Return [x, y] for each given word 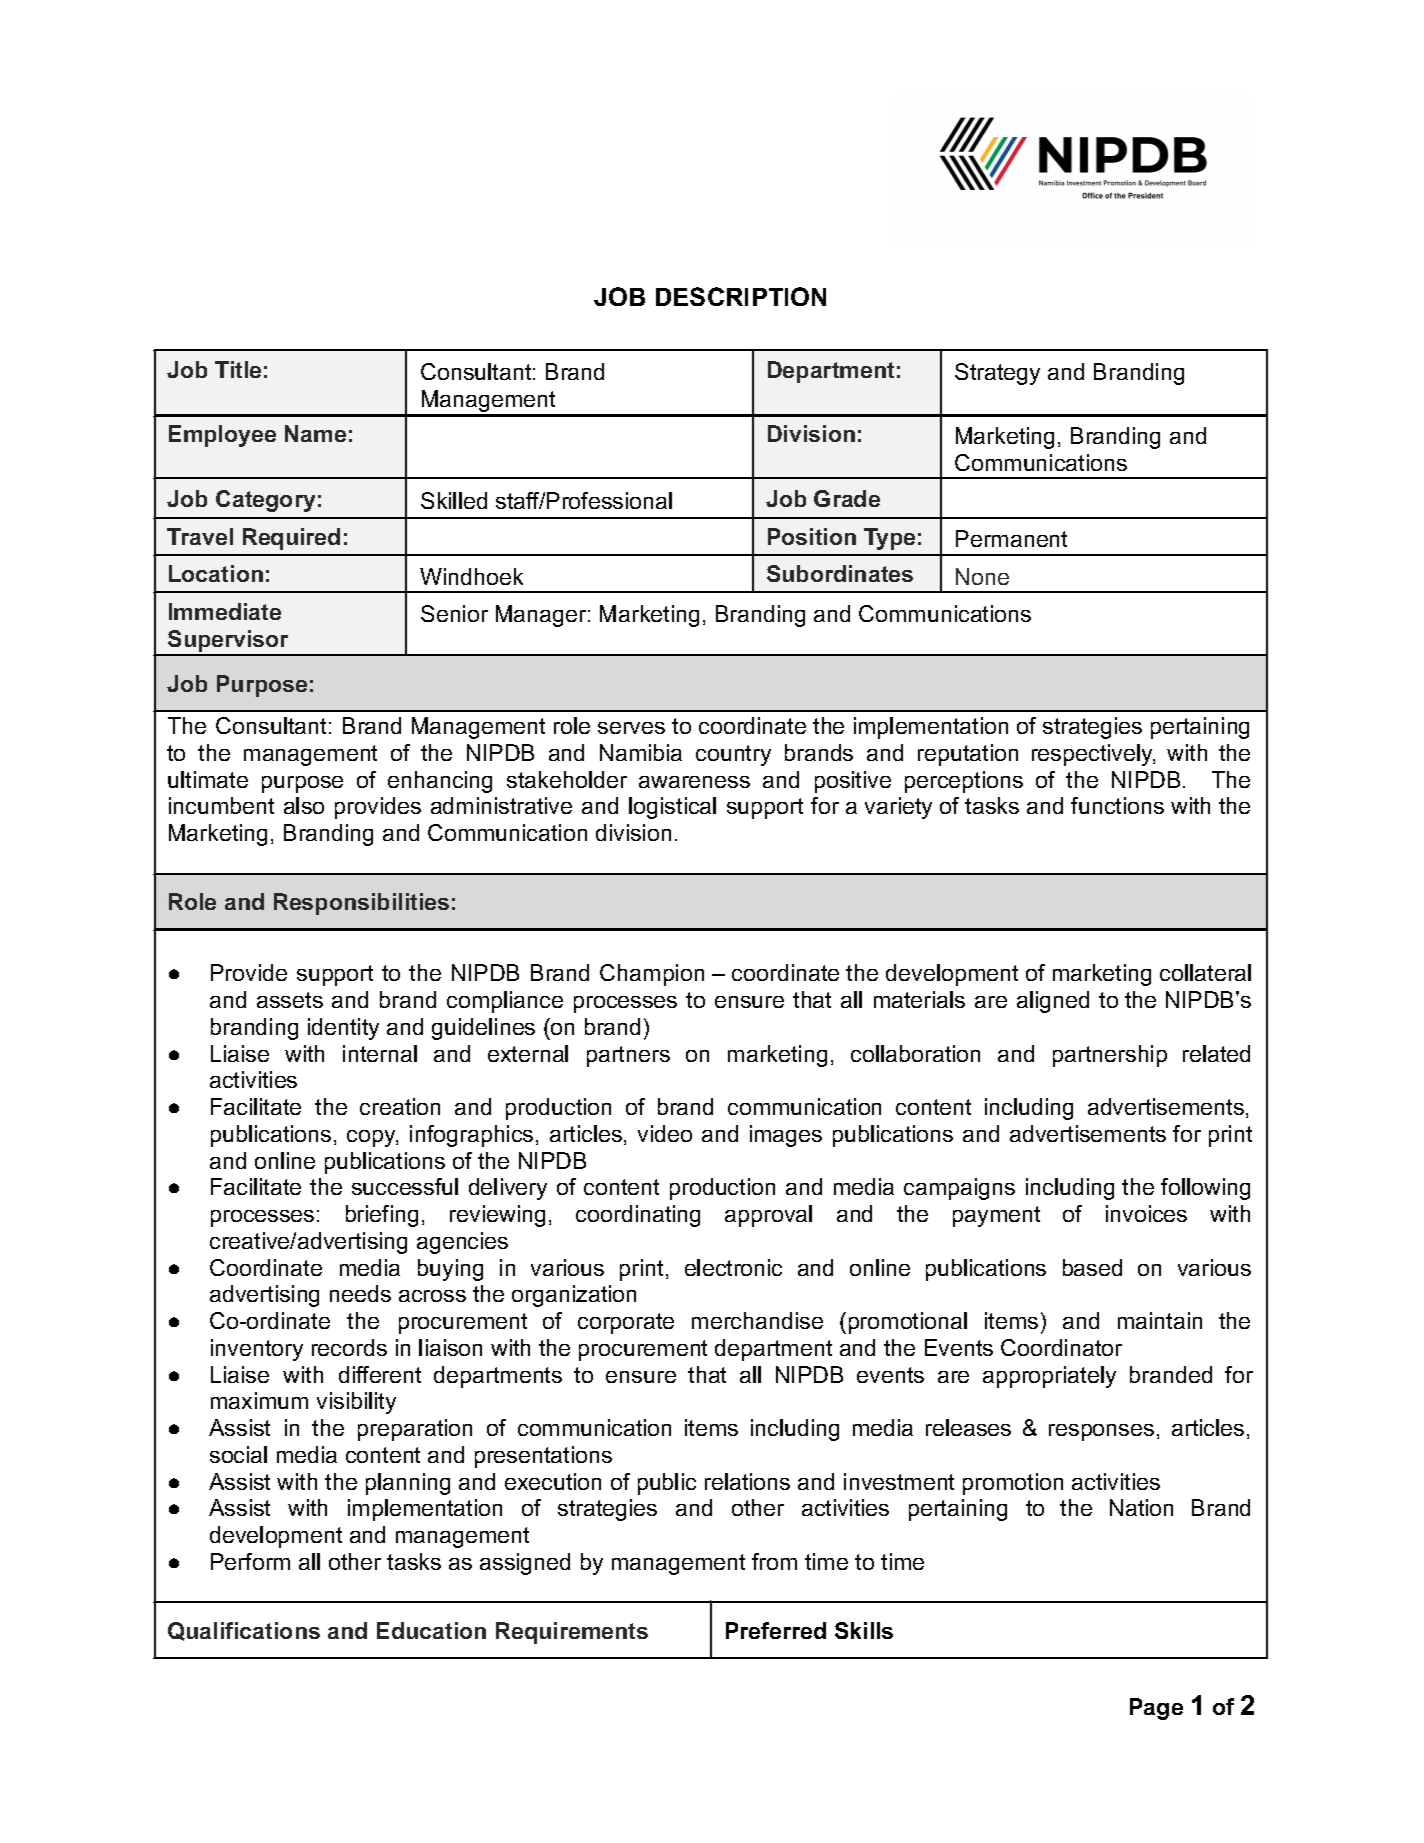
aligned [1053, 1002]
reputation [968, 755]
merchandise [757, 1320]
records [349, 1347]
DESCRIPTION [741, 296]
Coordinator [1061, 1347]
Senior [454, 613]
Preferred [776, 1630]
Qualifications [244, 1631]
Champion [652, 975]
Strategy [997, 374]
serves [631, 728]
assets [290, 1000]
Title [238, 369]
